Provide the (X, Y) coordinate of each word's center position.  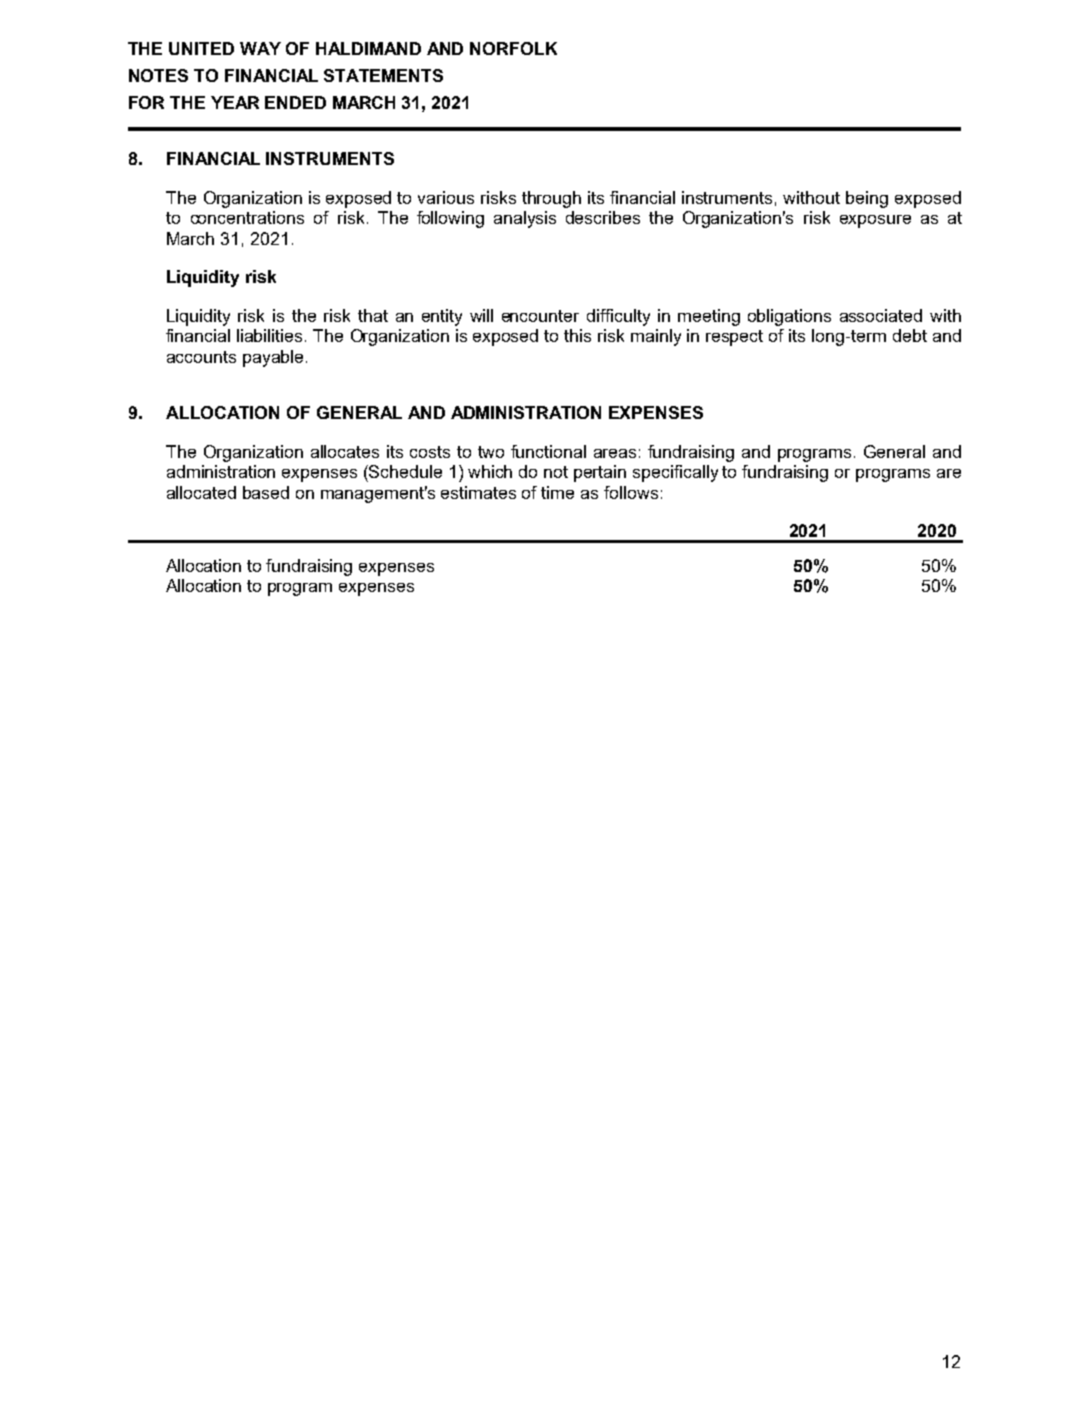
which (490, 471)
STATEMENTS (383, 75)
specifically (675, 473)
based (266, 492)
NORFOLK (513, 48)
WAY (260, 48)
